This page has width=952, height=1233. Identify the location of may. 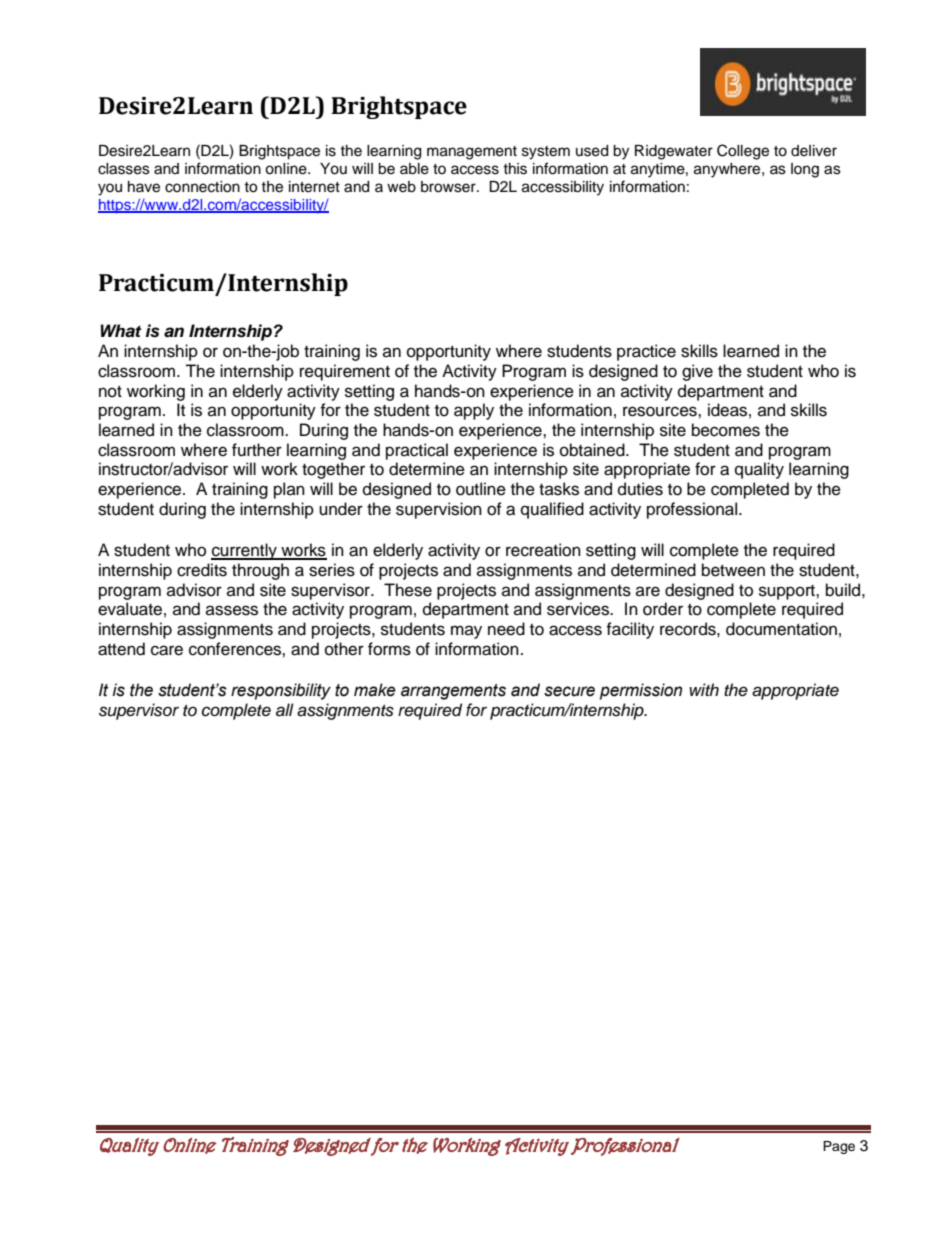
(466, 632).
